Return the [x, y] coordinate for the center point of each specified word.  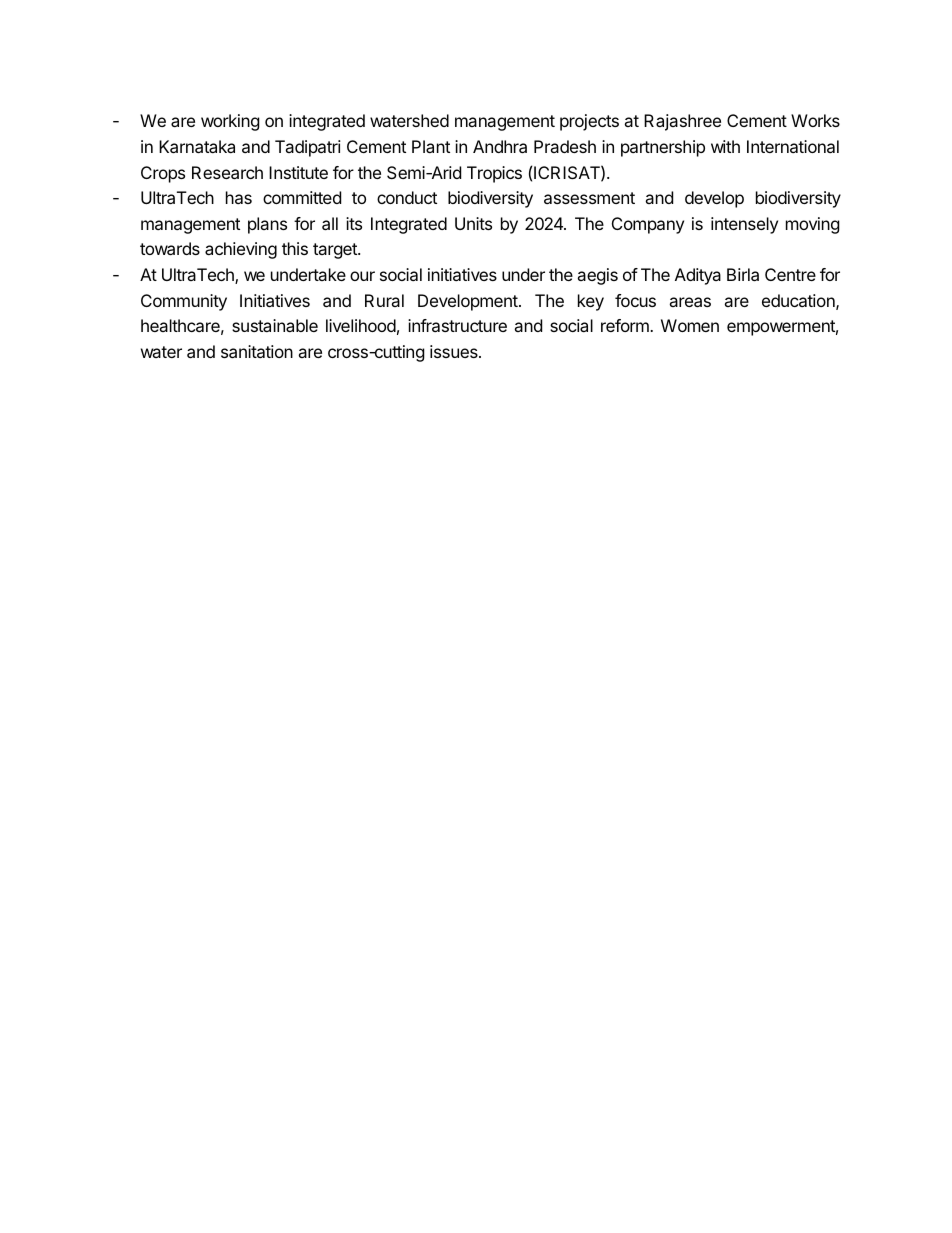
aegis [597, 276]
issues [455, 351]
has [239, 197]
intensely [744, 225]
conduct [407, 197]
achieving [241, 250]
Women [690, 325]
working [230, 122]
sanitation [257, 351]
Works [815, 120]
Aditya [698, 276]
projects [589, 122]
